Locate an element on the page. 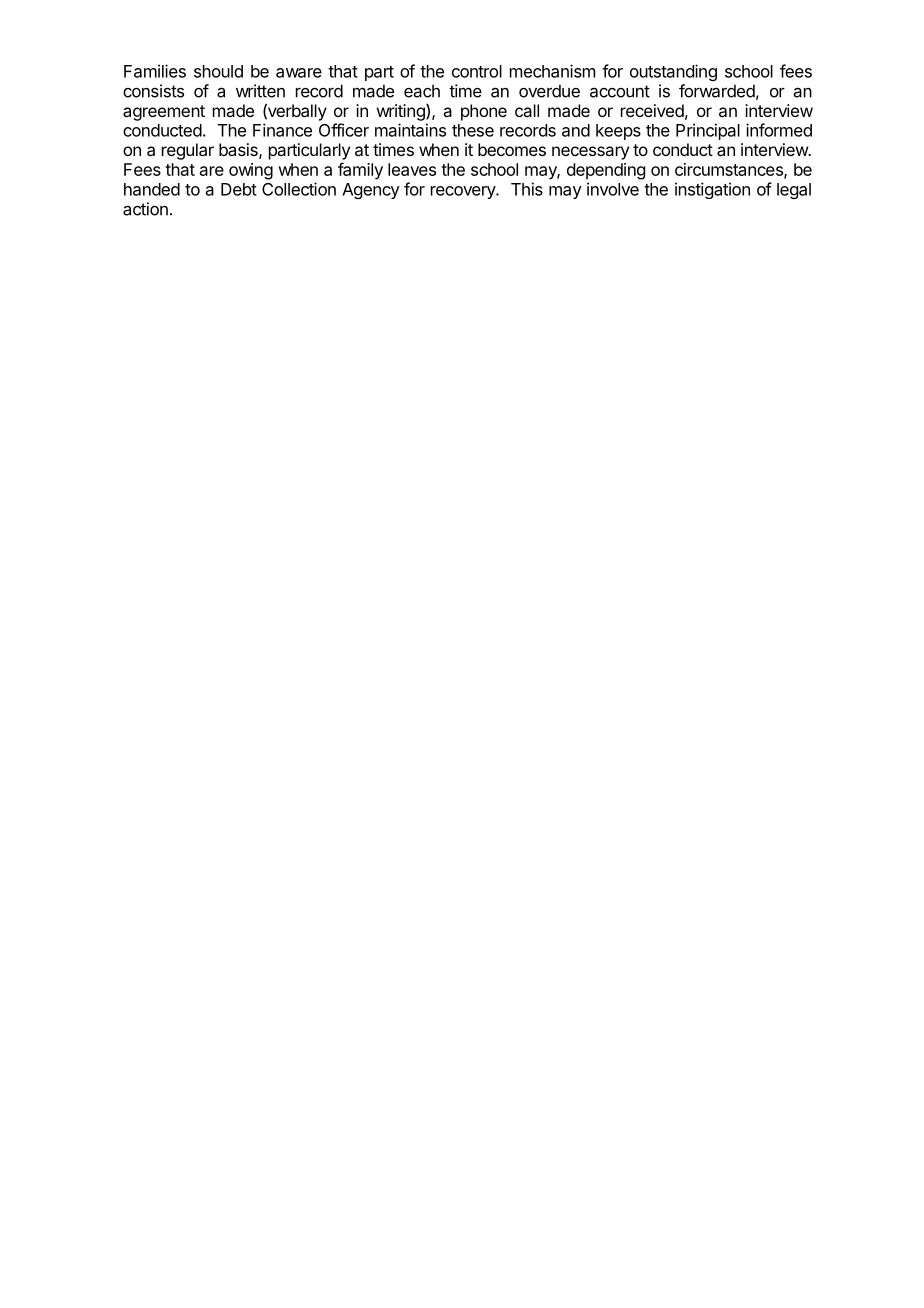 The image size is (924, 1308). Principal is located at coordinates (708, 131).
